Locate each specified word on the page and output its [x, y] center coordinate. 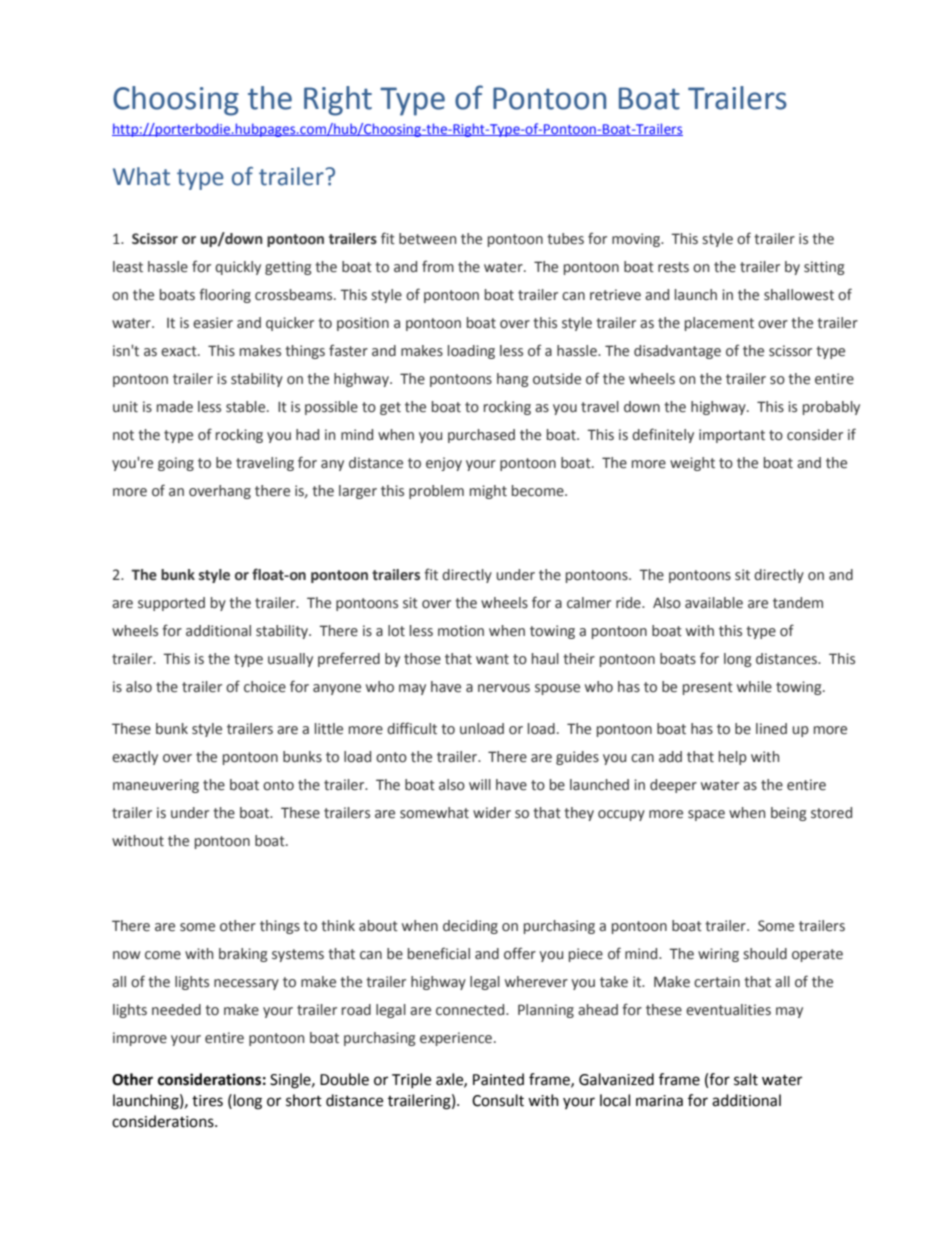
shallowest [799, 295]
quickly [238, 268]
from [438, 266]
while [754, 687]
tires [207, 1101]
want [492, 659]
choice [265, 687]
